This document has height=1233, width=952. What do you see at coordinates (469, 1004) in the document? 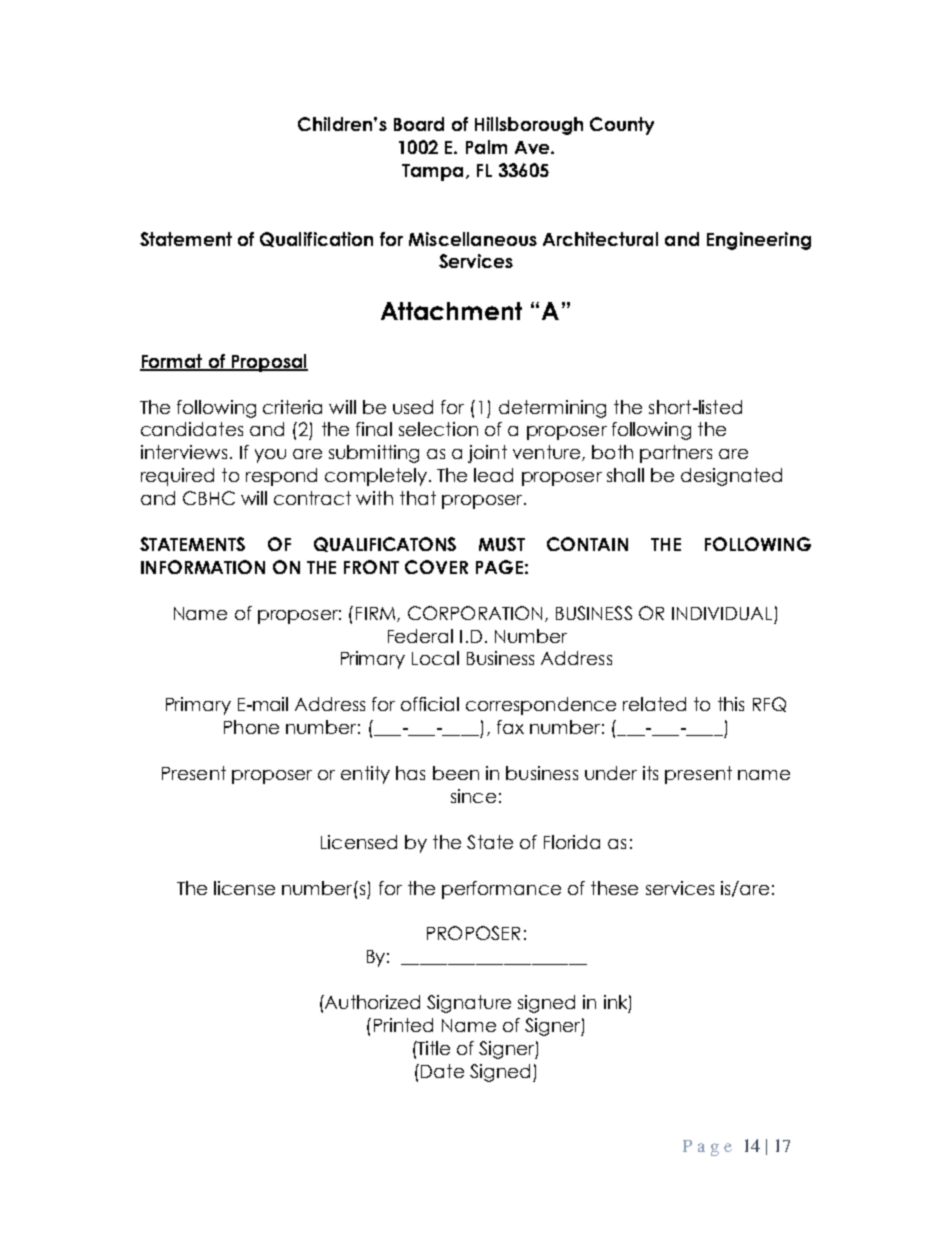
I see `Signature` at bounding box center [469, 1004].
